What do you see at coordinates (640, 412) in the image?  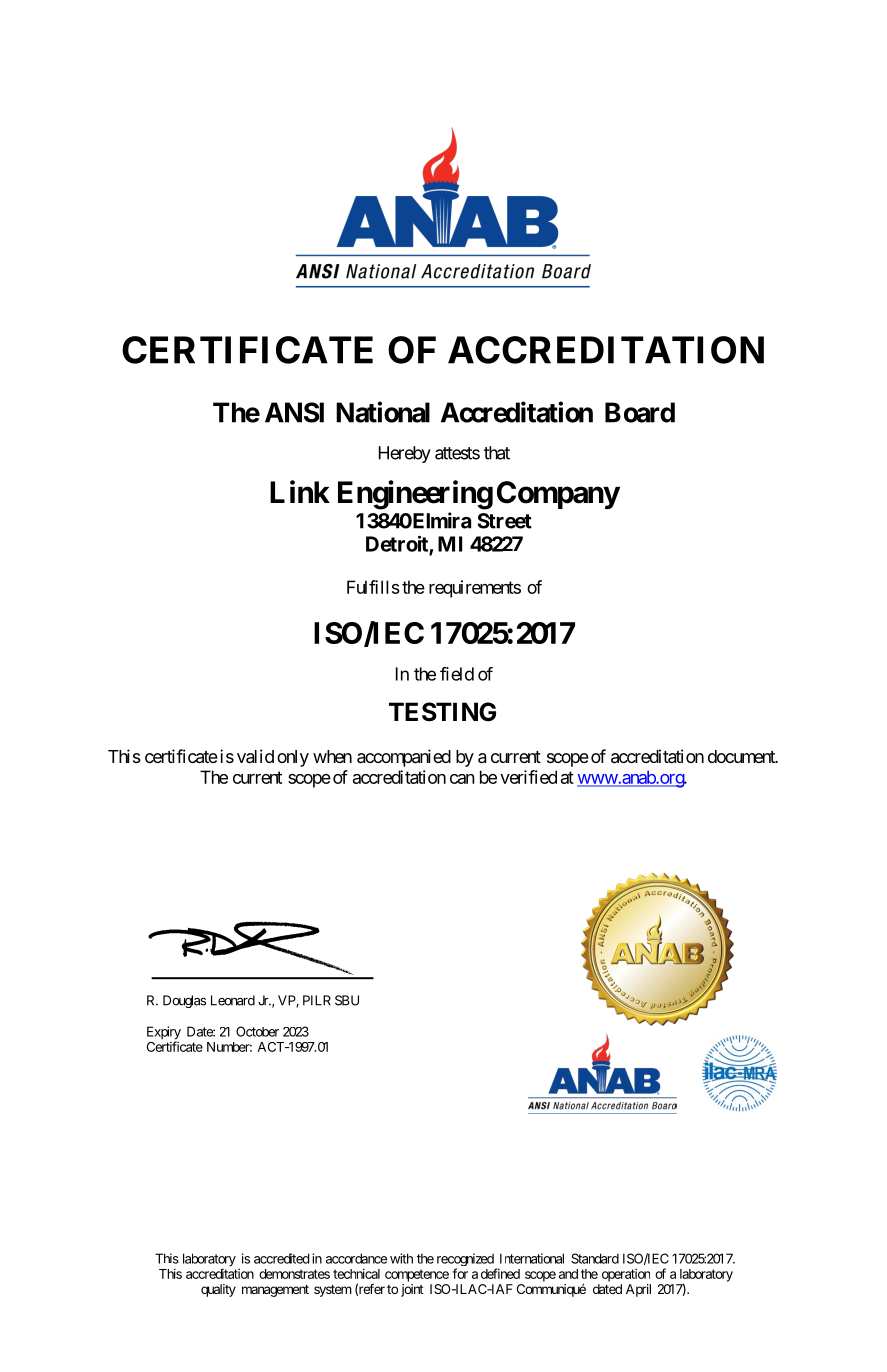 I see `Board` at bounding box center [640, 412].
